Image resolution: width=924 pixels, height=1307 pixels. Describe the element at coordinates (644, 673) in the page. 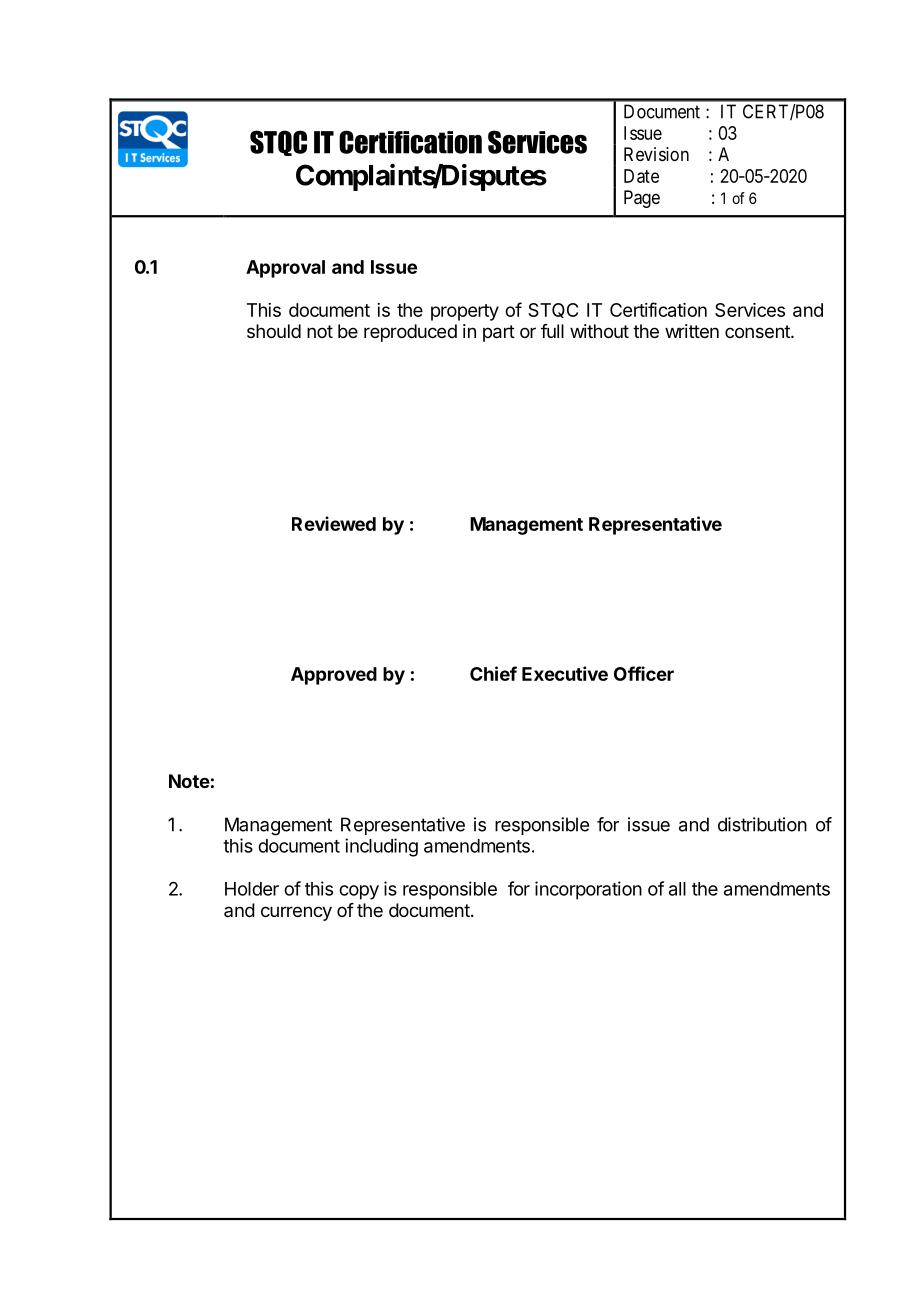

I see `Officer` at that location.
